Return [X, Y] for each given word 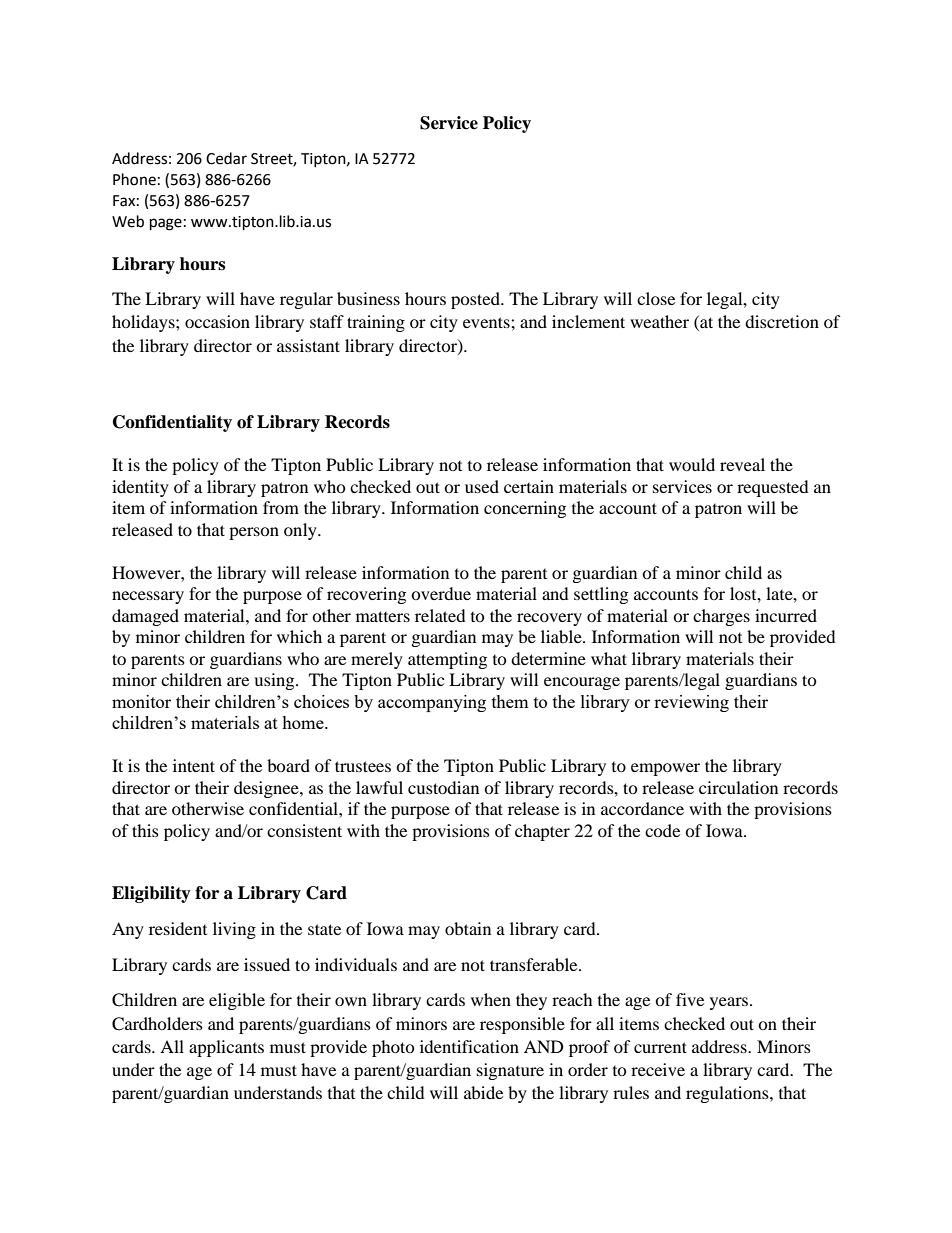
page [166, 224]
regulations [728, 1094]
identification [469, 1046]
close [656, 298]
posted [476, 300]
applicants [226, 1048]
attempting [447, 660]
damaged [145, 617]
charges [721, 617]
